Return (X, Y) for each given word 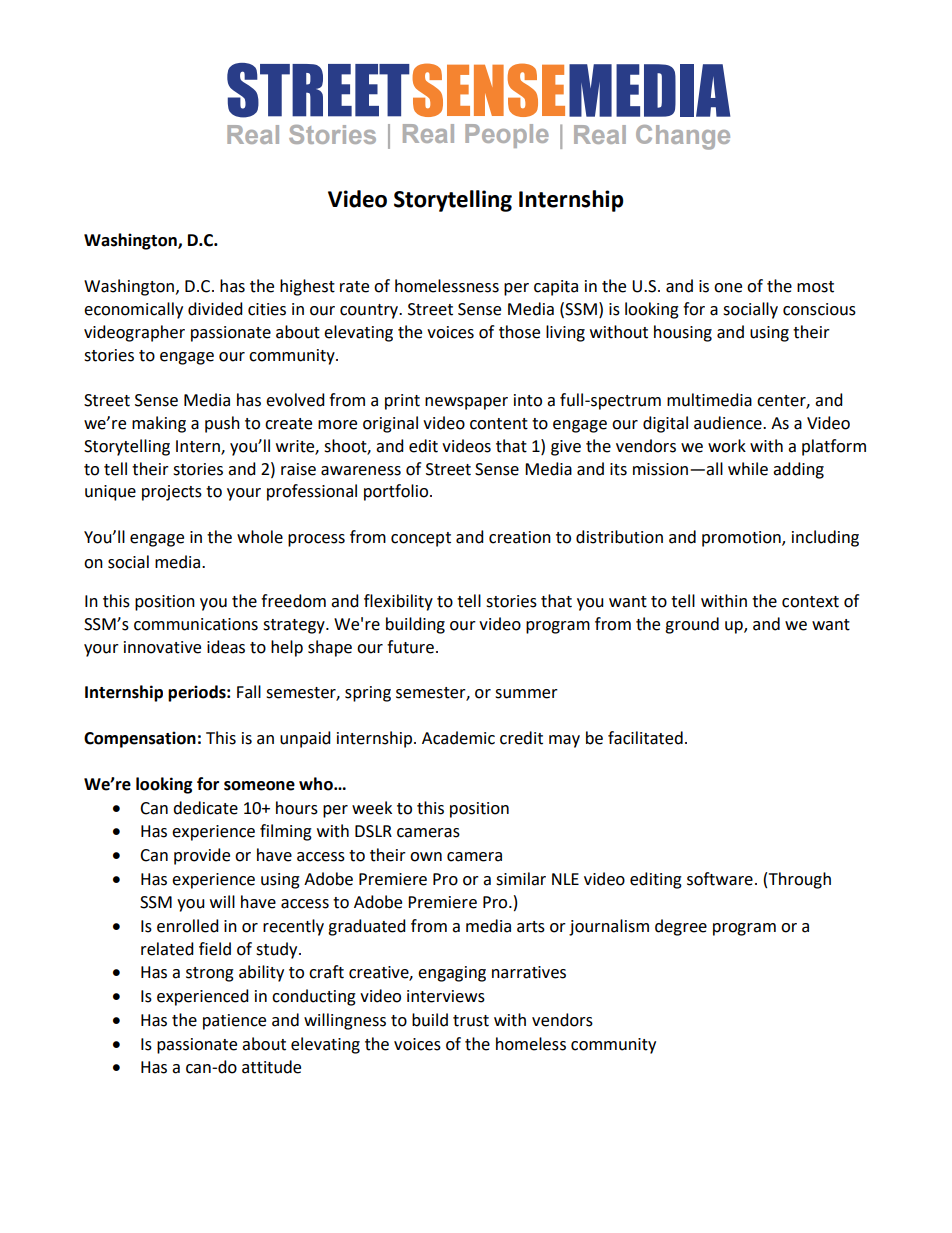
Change (683, 137)
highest (307, 287)
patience (234, 1022)
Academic (458, 738)
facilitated (645, 738)
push (222, 424)
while (748, 469)
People (507, 136)
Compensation (140, 739)
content (499, 424)
